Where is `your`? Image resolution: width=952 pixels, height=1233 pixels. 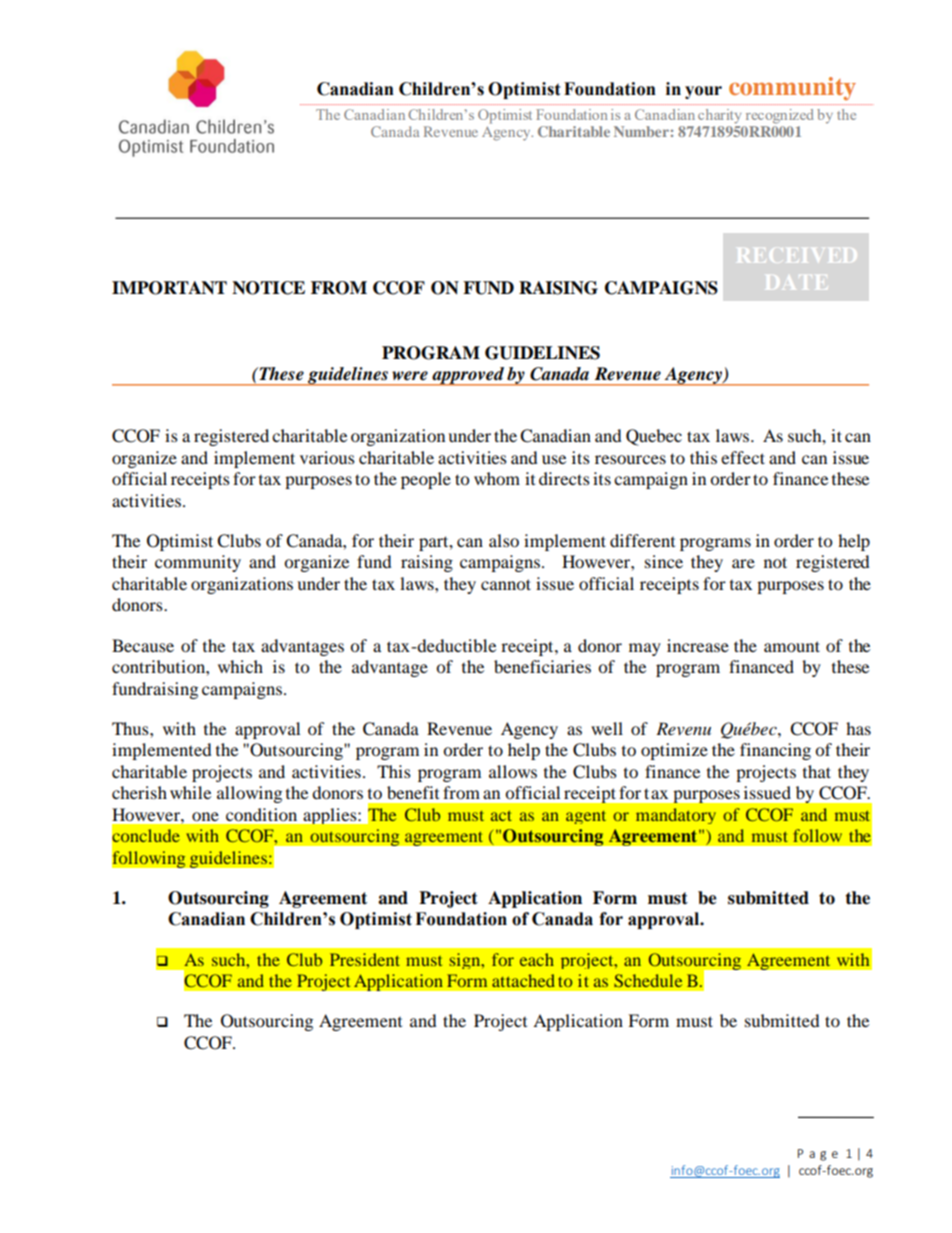
your is located at coordinates (703, 92).
